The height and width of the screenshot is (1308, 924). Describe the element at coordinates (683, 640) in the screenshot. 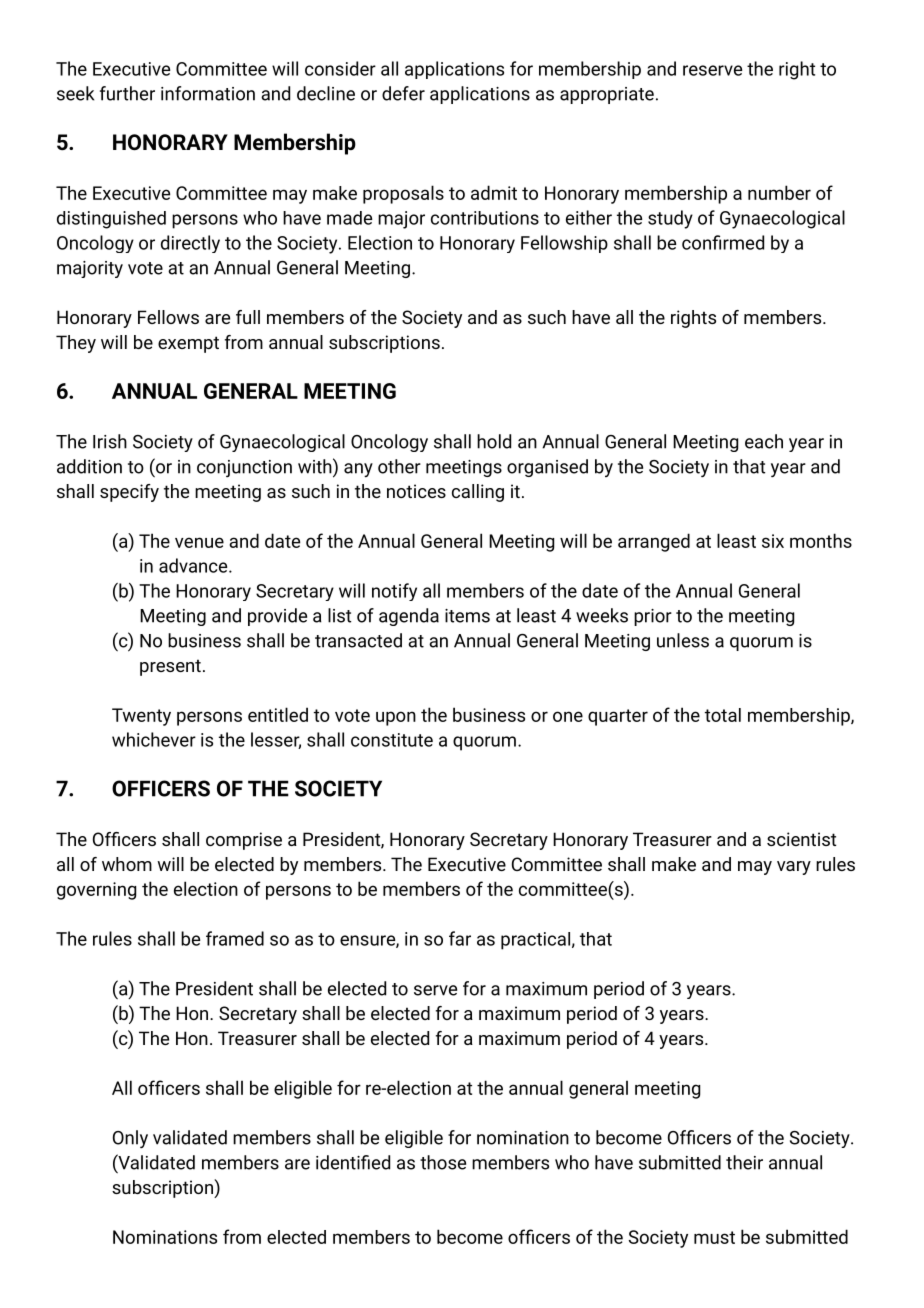

I see `unless` at that location.
